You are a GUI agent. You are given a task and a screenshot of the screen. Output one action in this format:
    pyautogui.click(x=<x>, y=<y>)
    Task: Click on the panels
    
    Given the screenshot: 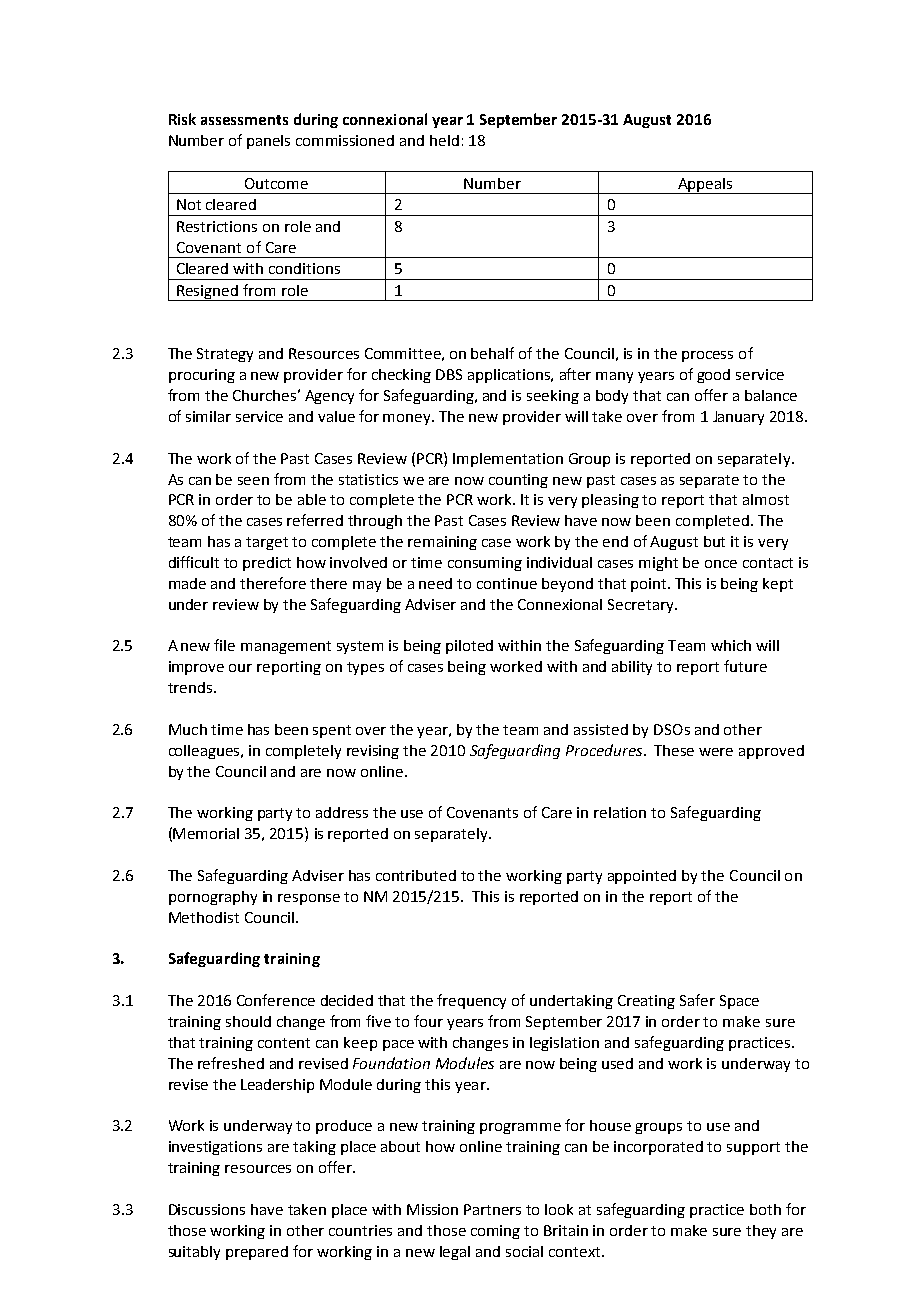 What is the action you would take?
    pyautogui.click(x=268, y=142)
